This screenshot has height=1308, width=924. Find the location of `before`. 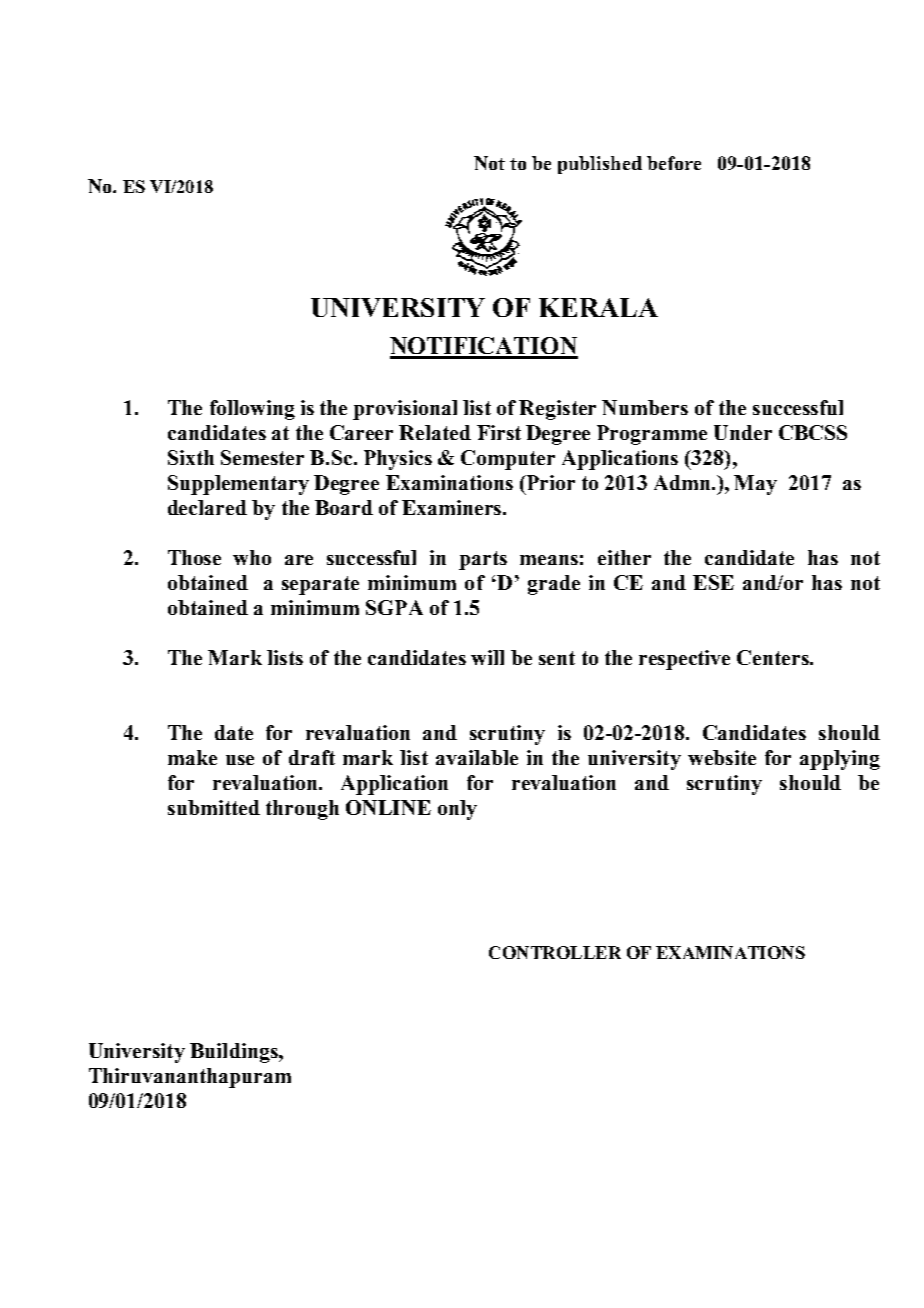

before is located at coordinates (674, 163).
